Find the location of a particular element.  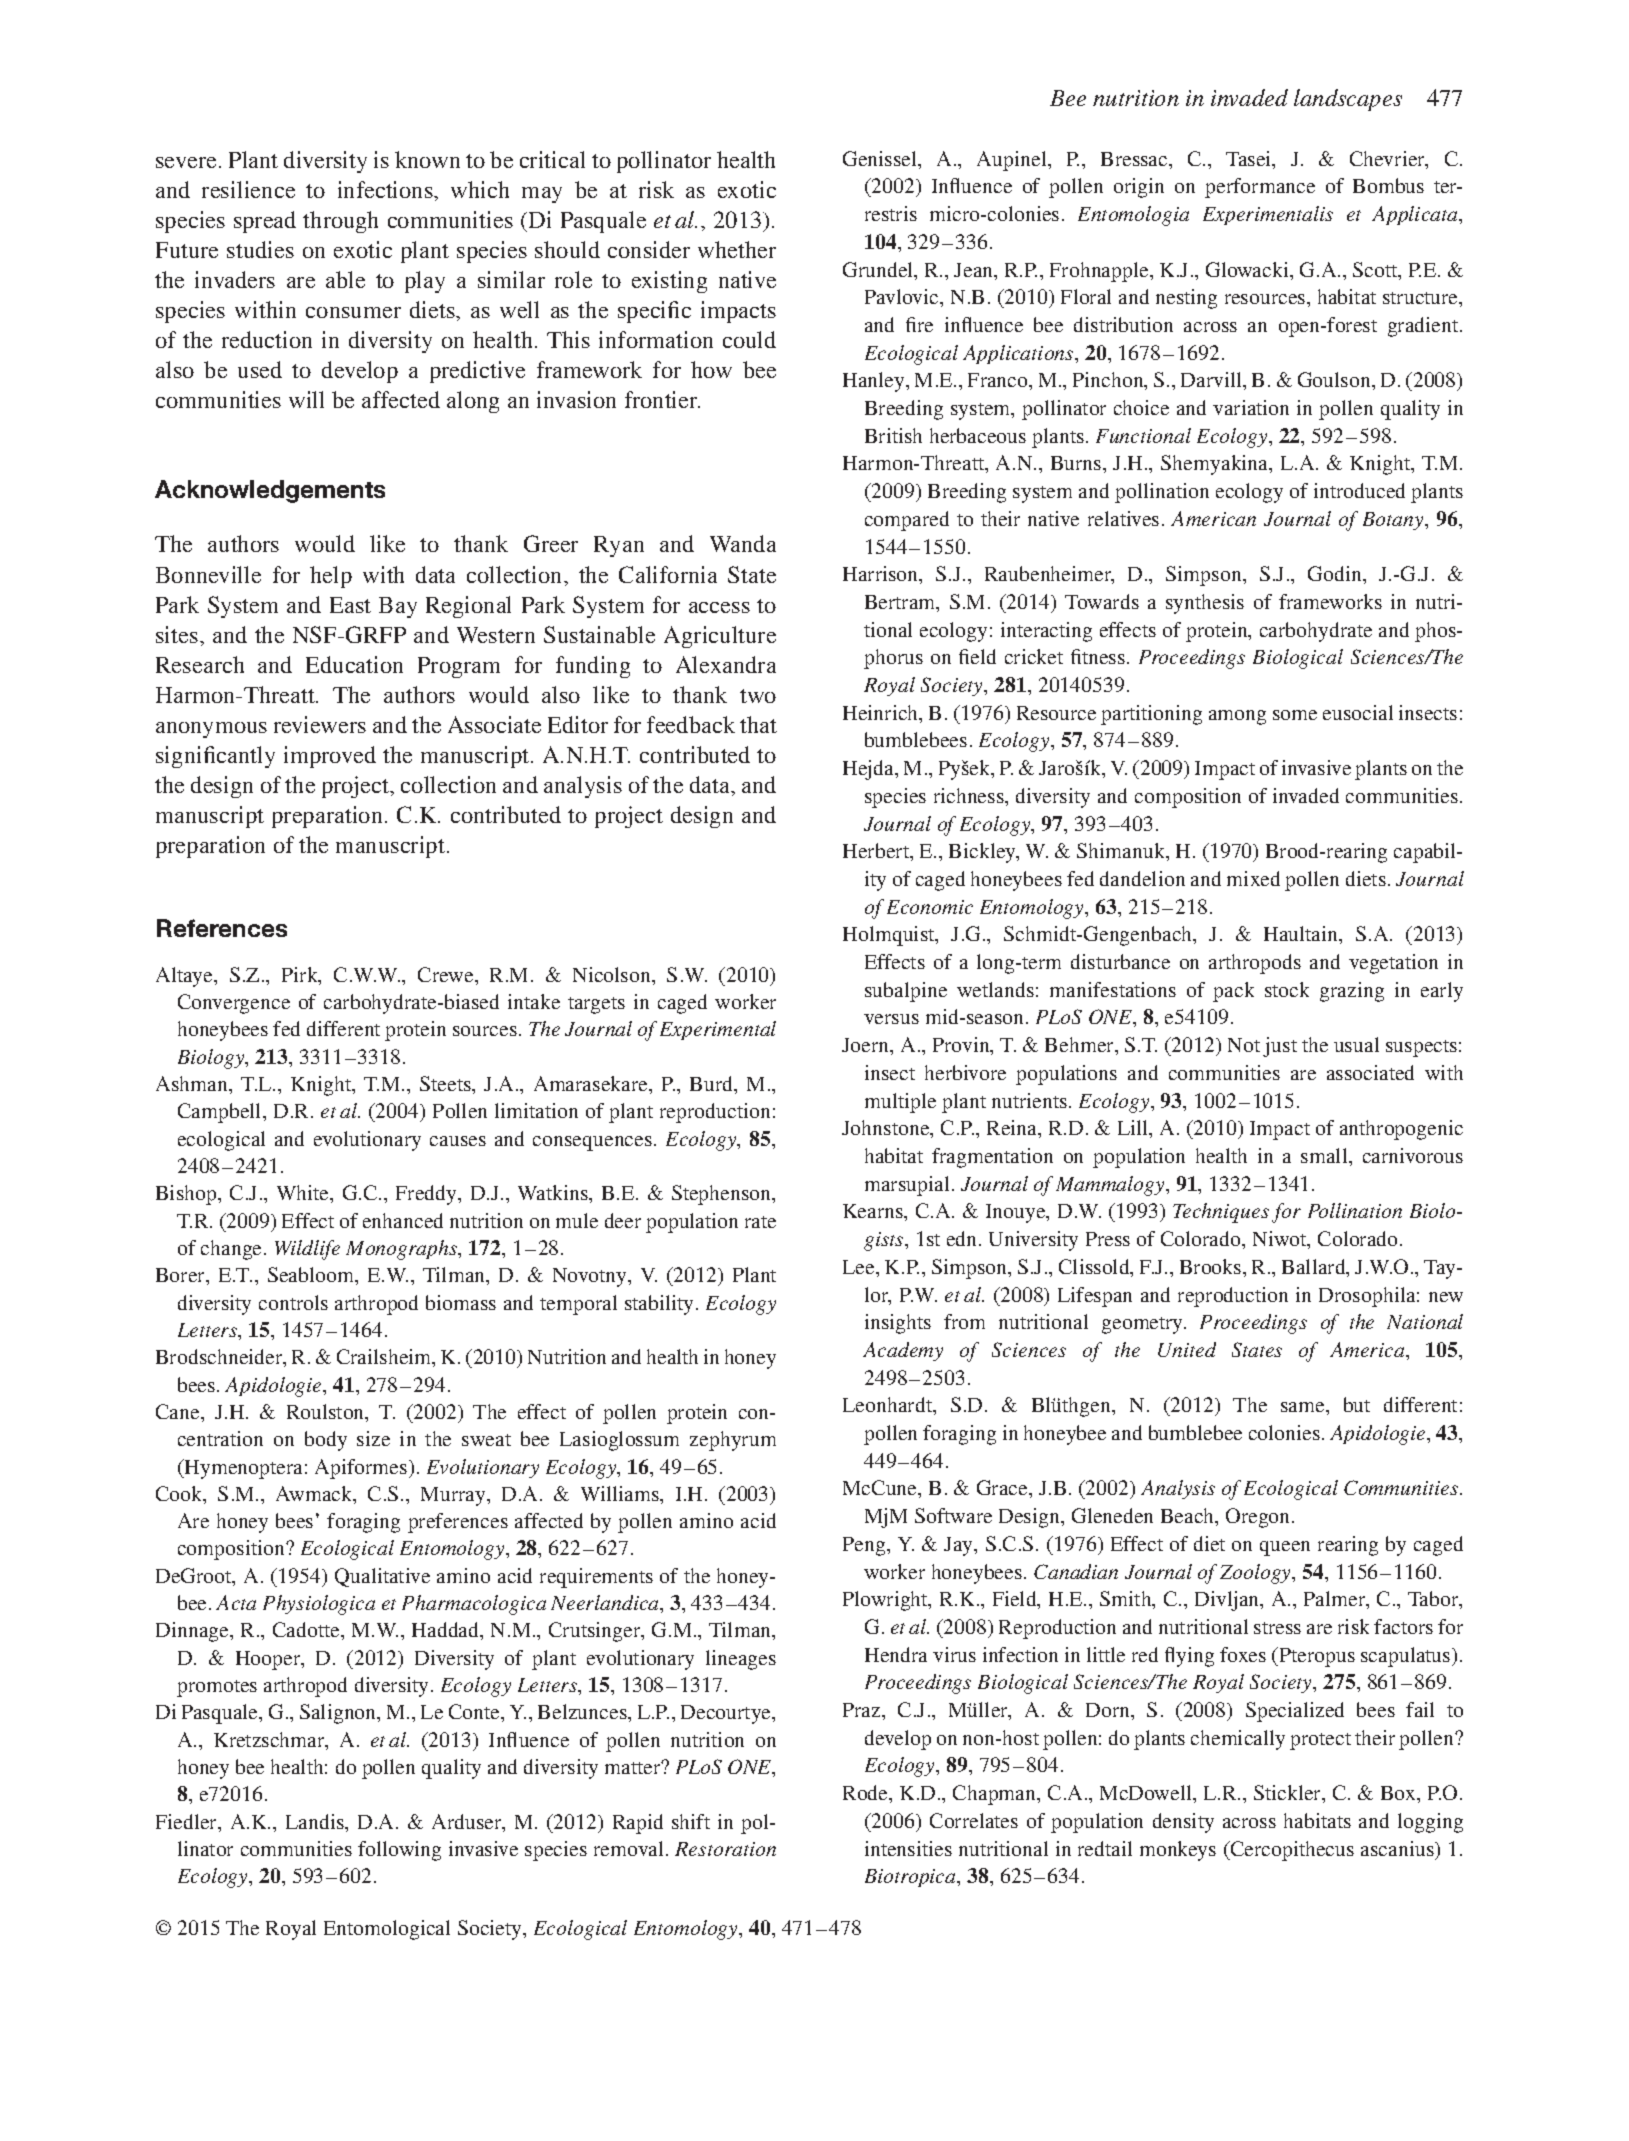

stock is located at coordinates (1287, 989).
